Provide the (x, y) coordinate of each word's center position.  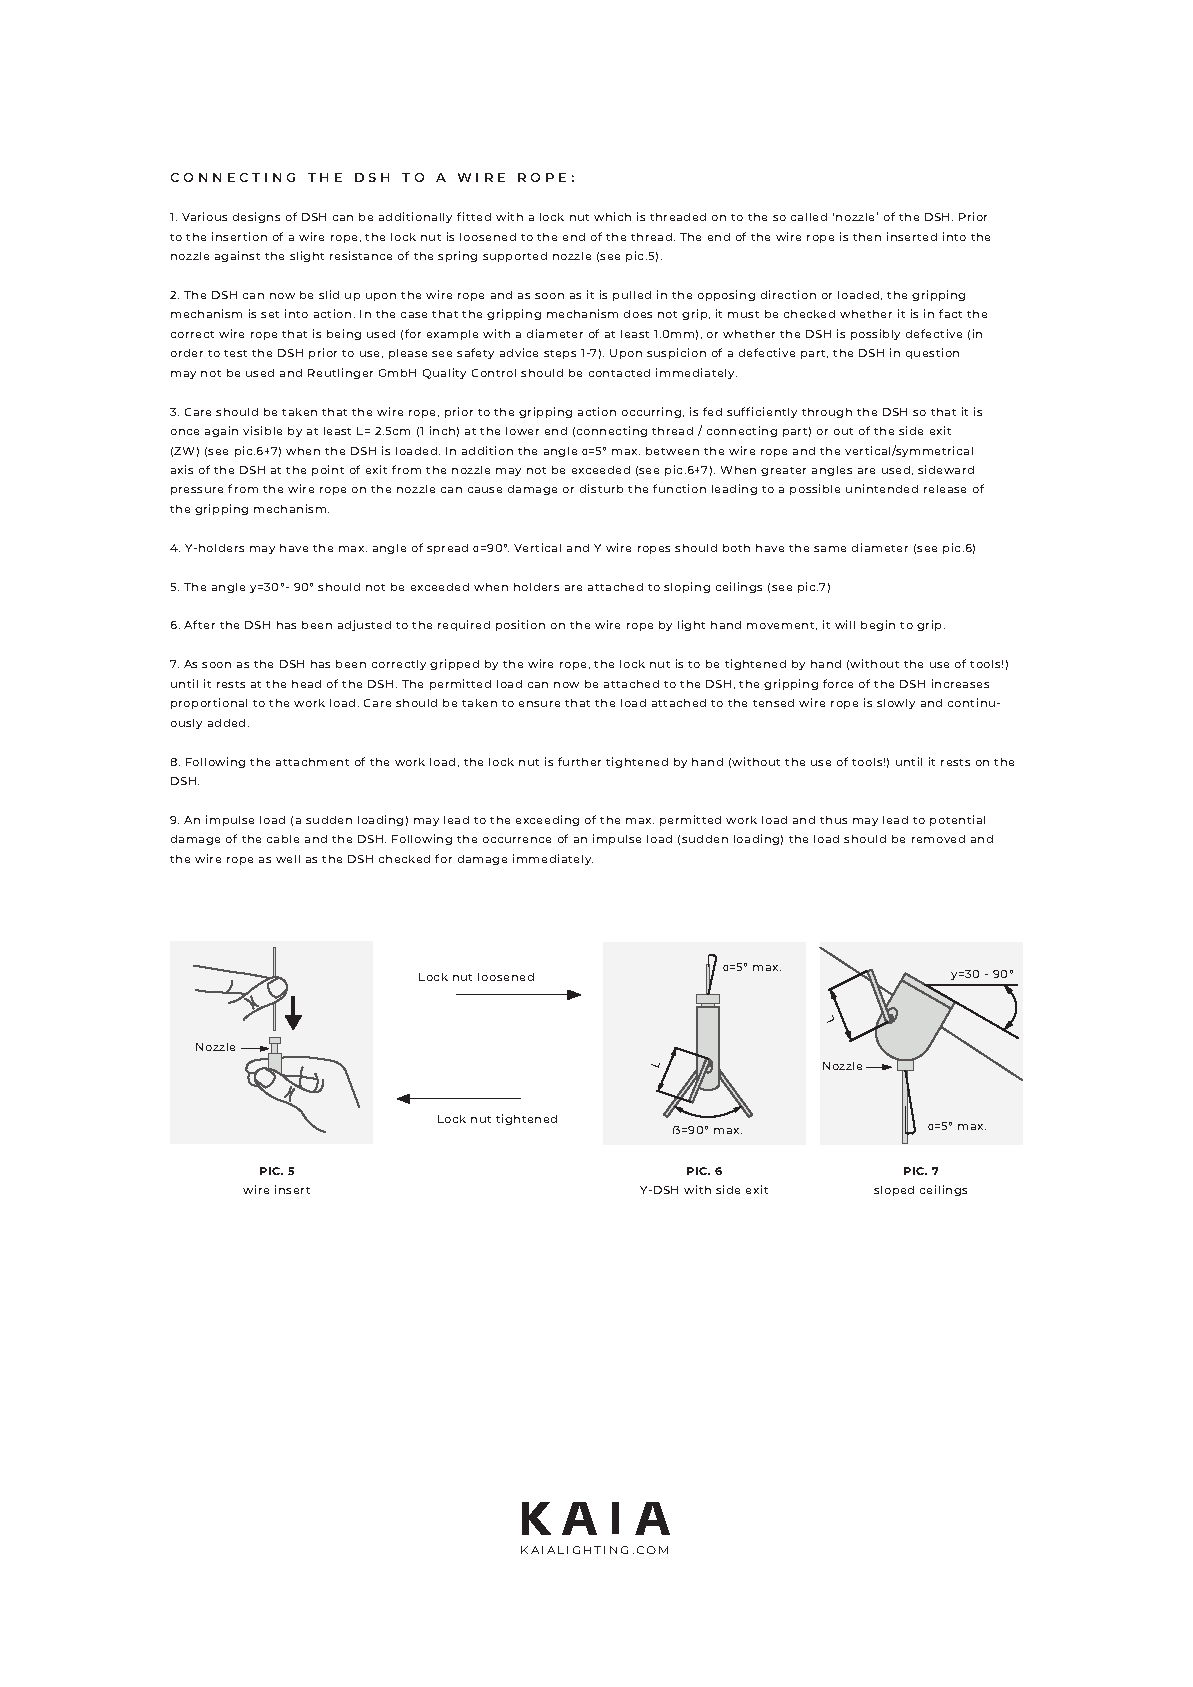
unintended (882, 488)
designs (256, 217)
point (328, 470)
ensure (539, 704)
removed (938, 839)
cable (283, 839)
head (306, 684)
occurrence (517, 840)
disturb (601, 488)
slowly (896, 704)
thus (833, 820)
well (288, 859)
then (867, 237)
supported (515, 257)
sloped (894, 1191)
